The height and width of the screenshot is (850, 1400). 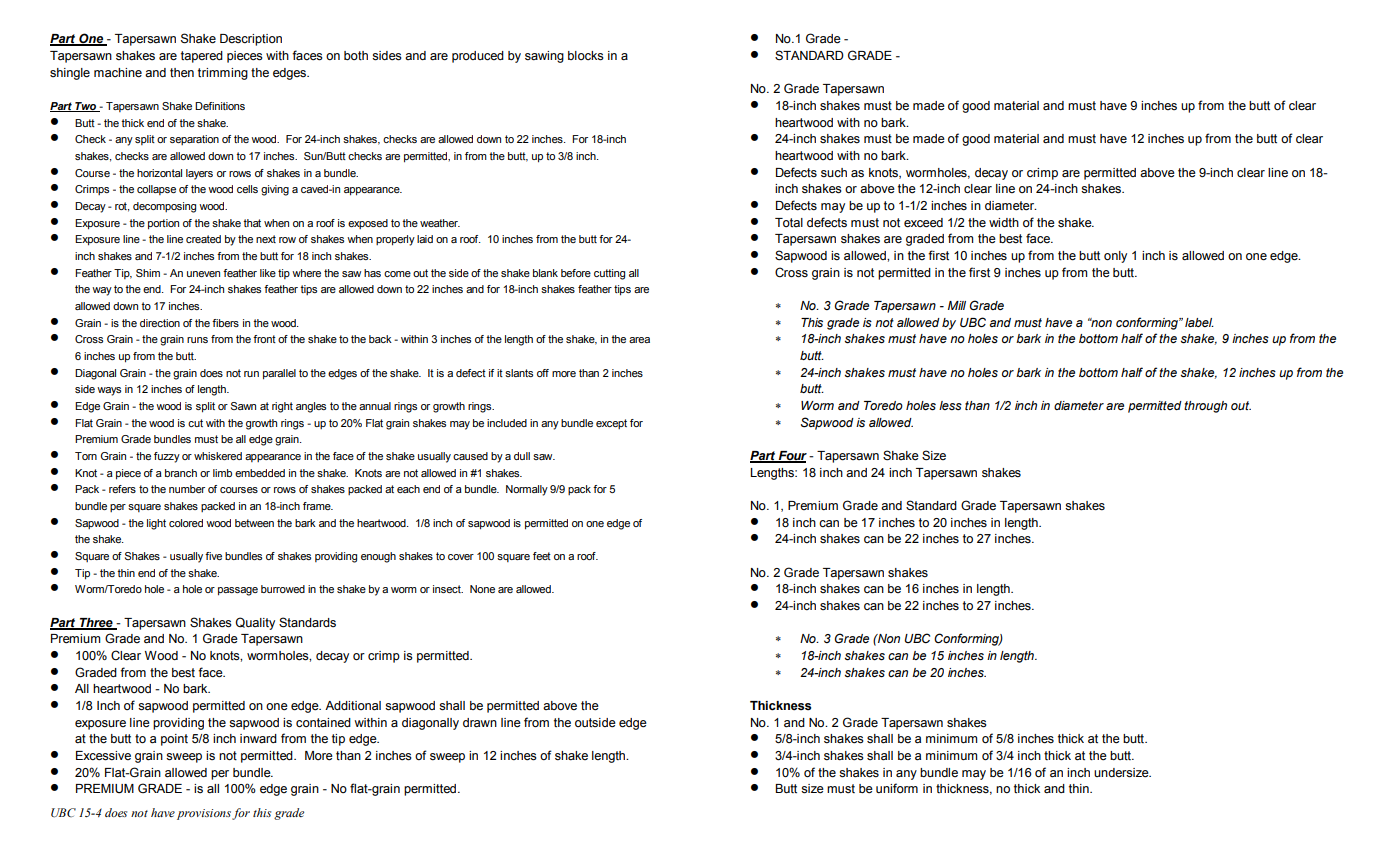 What do you see at coordinates (586, 56) in the screenshot?
I see `blocks` at bounding box center [586, 56].
